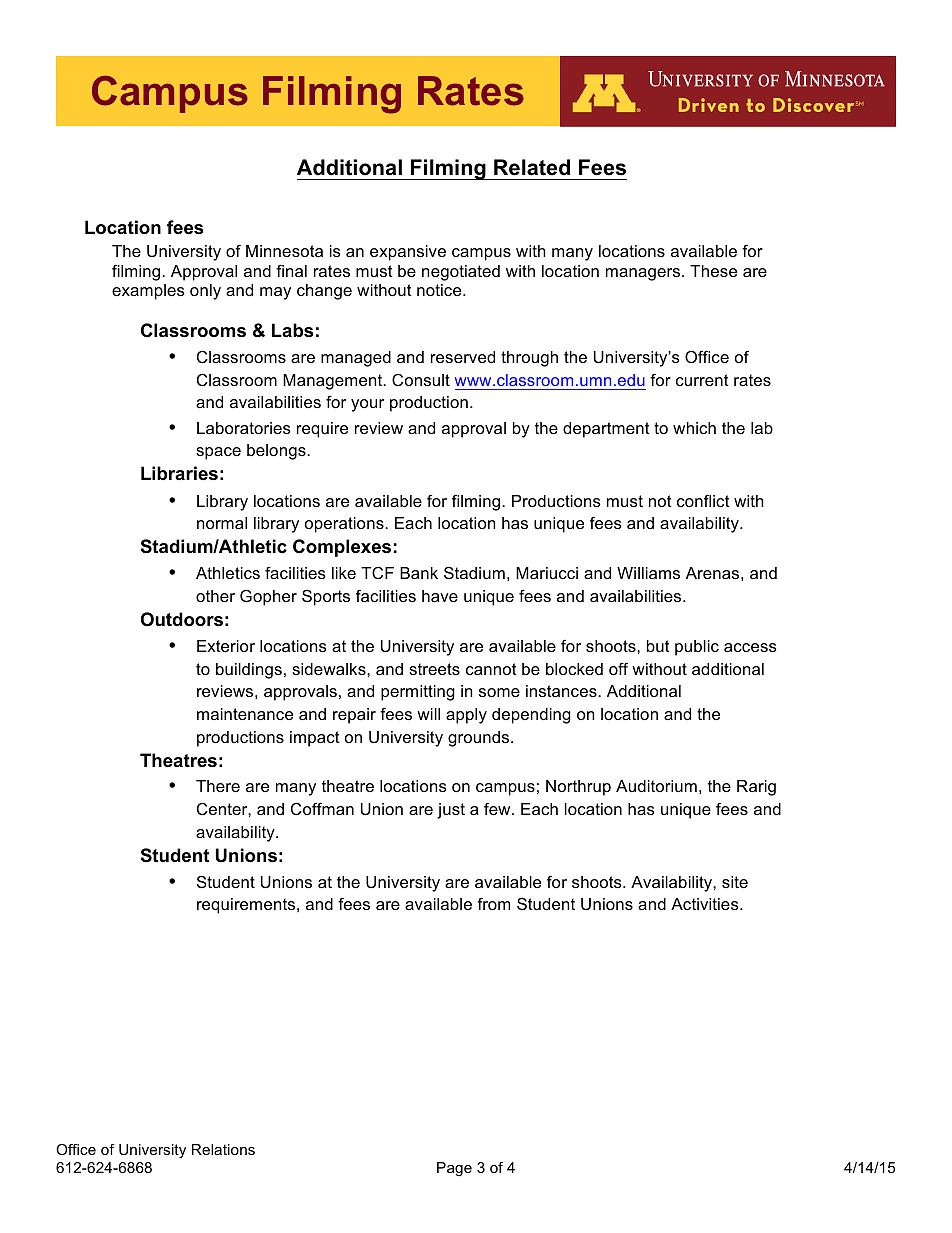 This page has height=1233, width=952. What do you see at coordinates (218, 786) in the page?
I see `There` at bounding box center [218, 786].
